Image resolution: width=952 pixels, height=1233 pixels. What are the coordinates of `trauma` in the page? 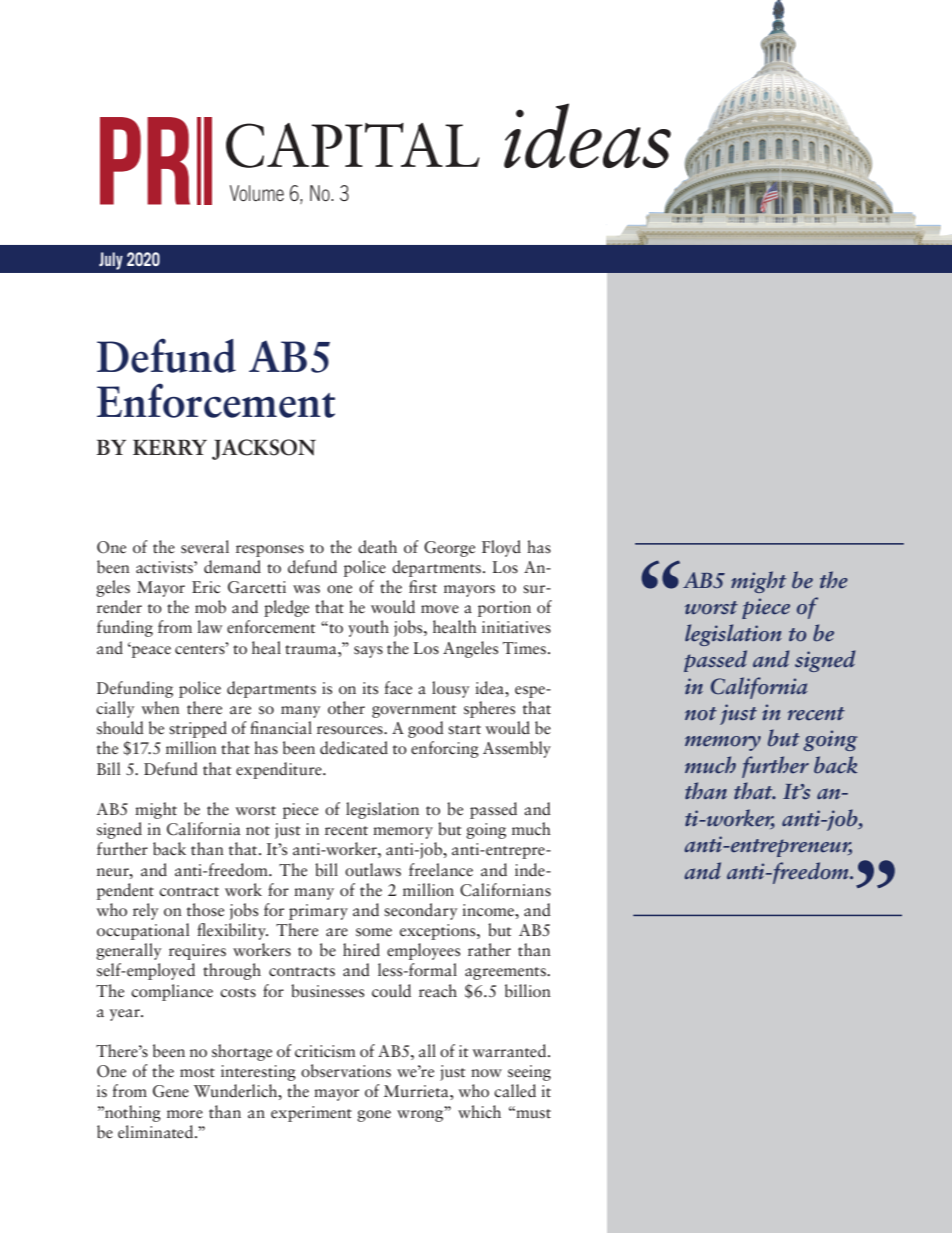 It's located at (312, 649).
